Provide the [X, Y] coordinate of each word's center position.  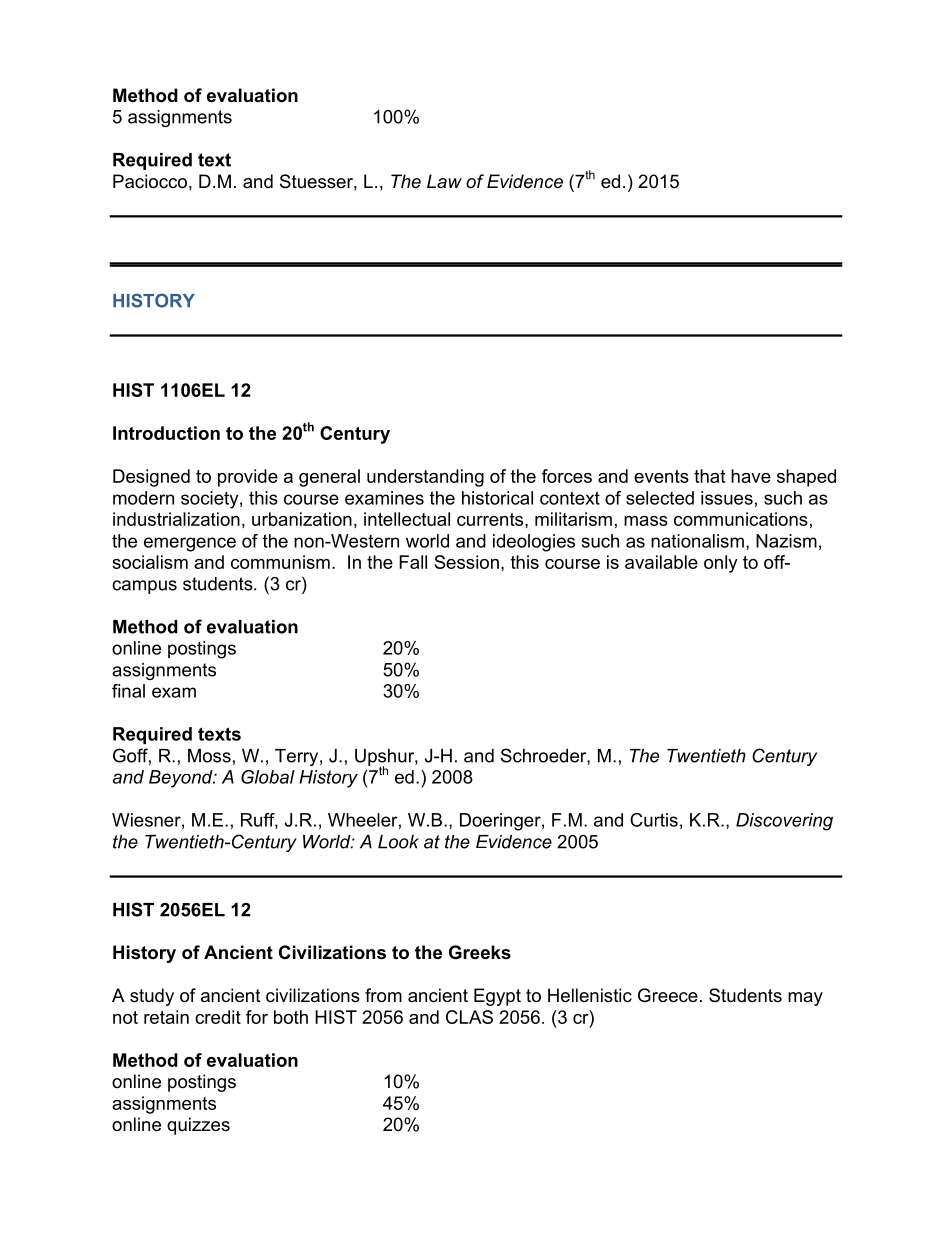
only [721, 564]
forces [567, 476]
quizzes [198, 1126]
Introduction [166, 433]
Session [466, 562]
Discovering [784, 822]
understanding [425, 478]
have [751, 476]
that [709, 476]
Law [444, 181]
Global [268, 777]
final [128, 691]
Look [398, 842]
